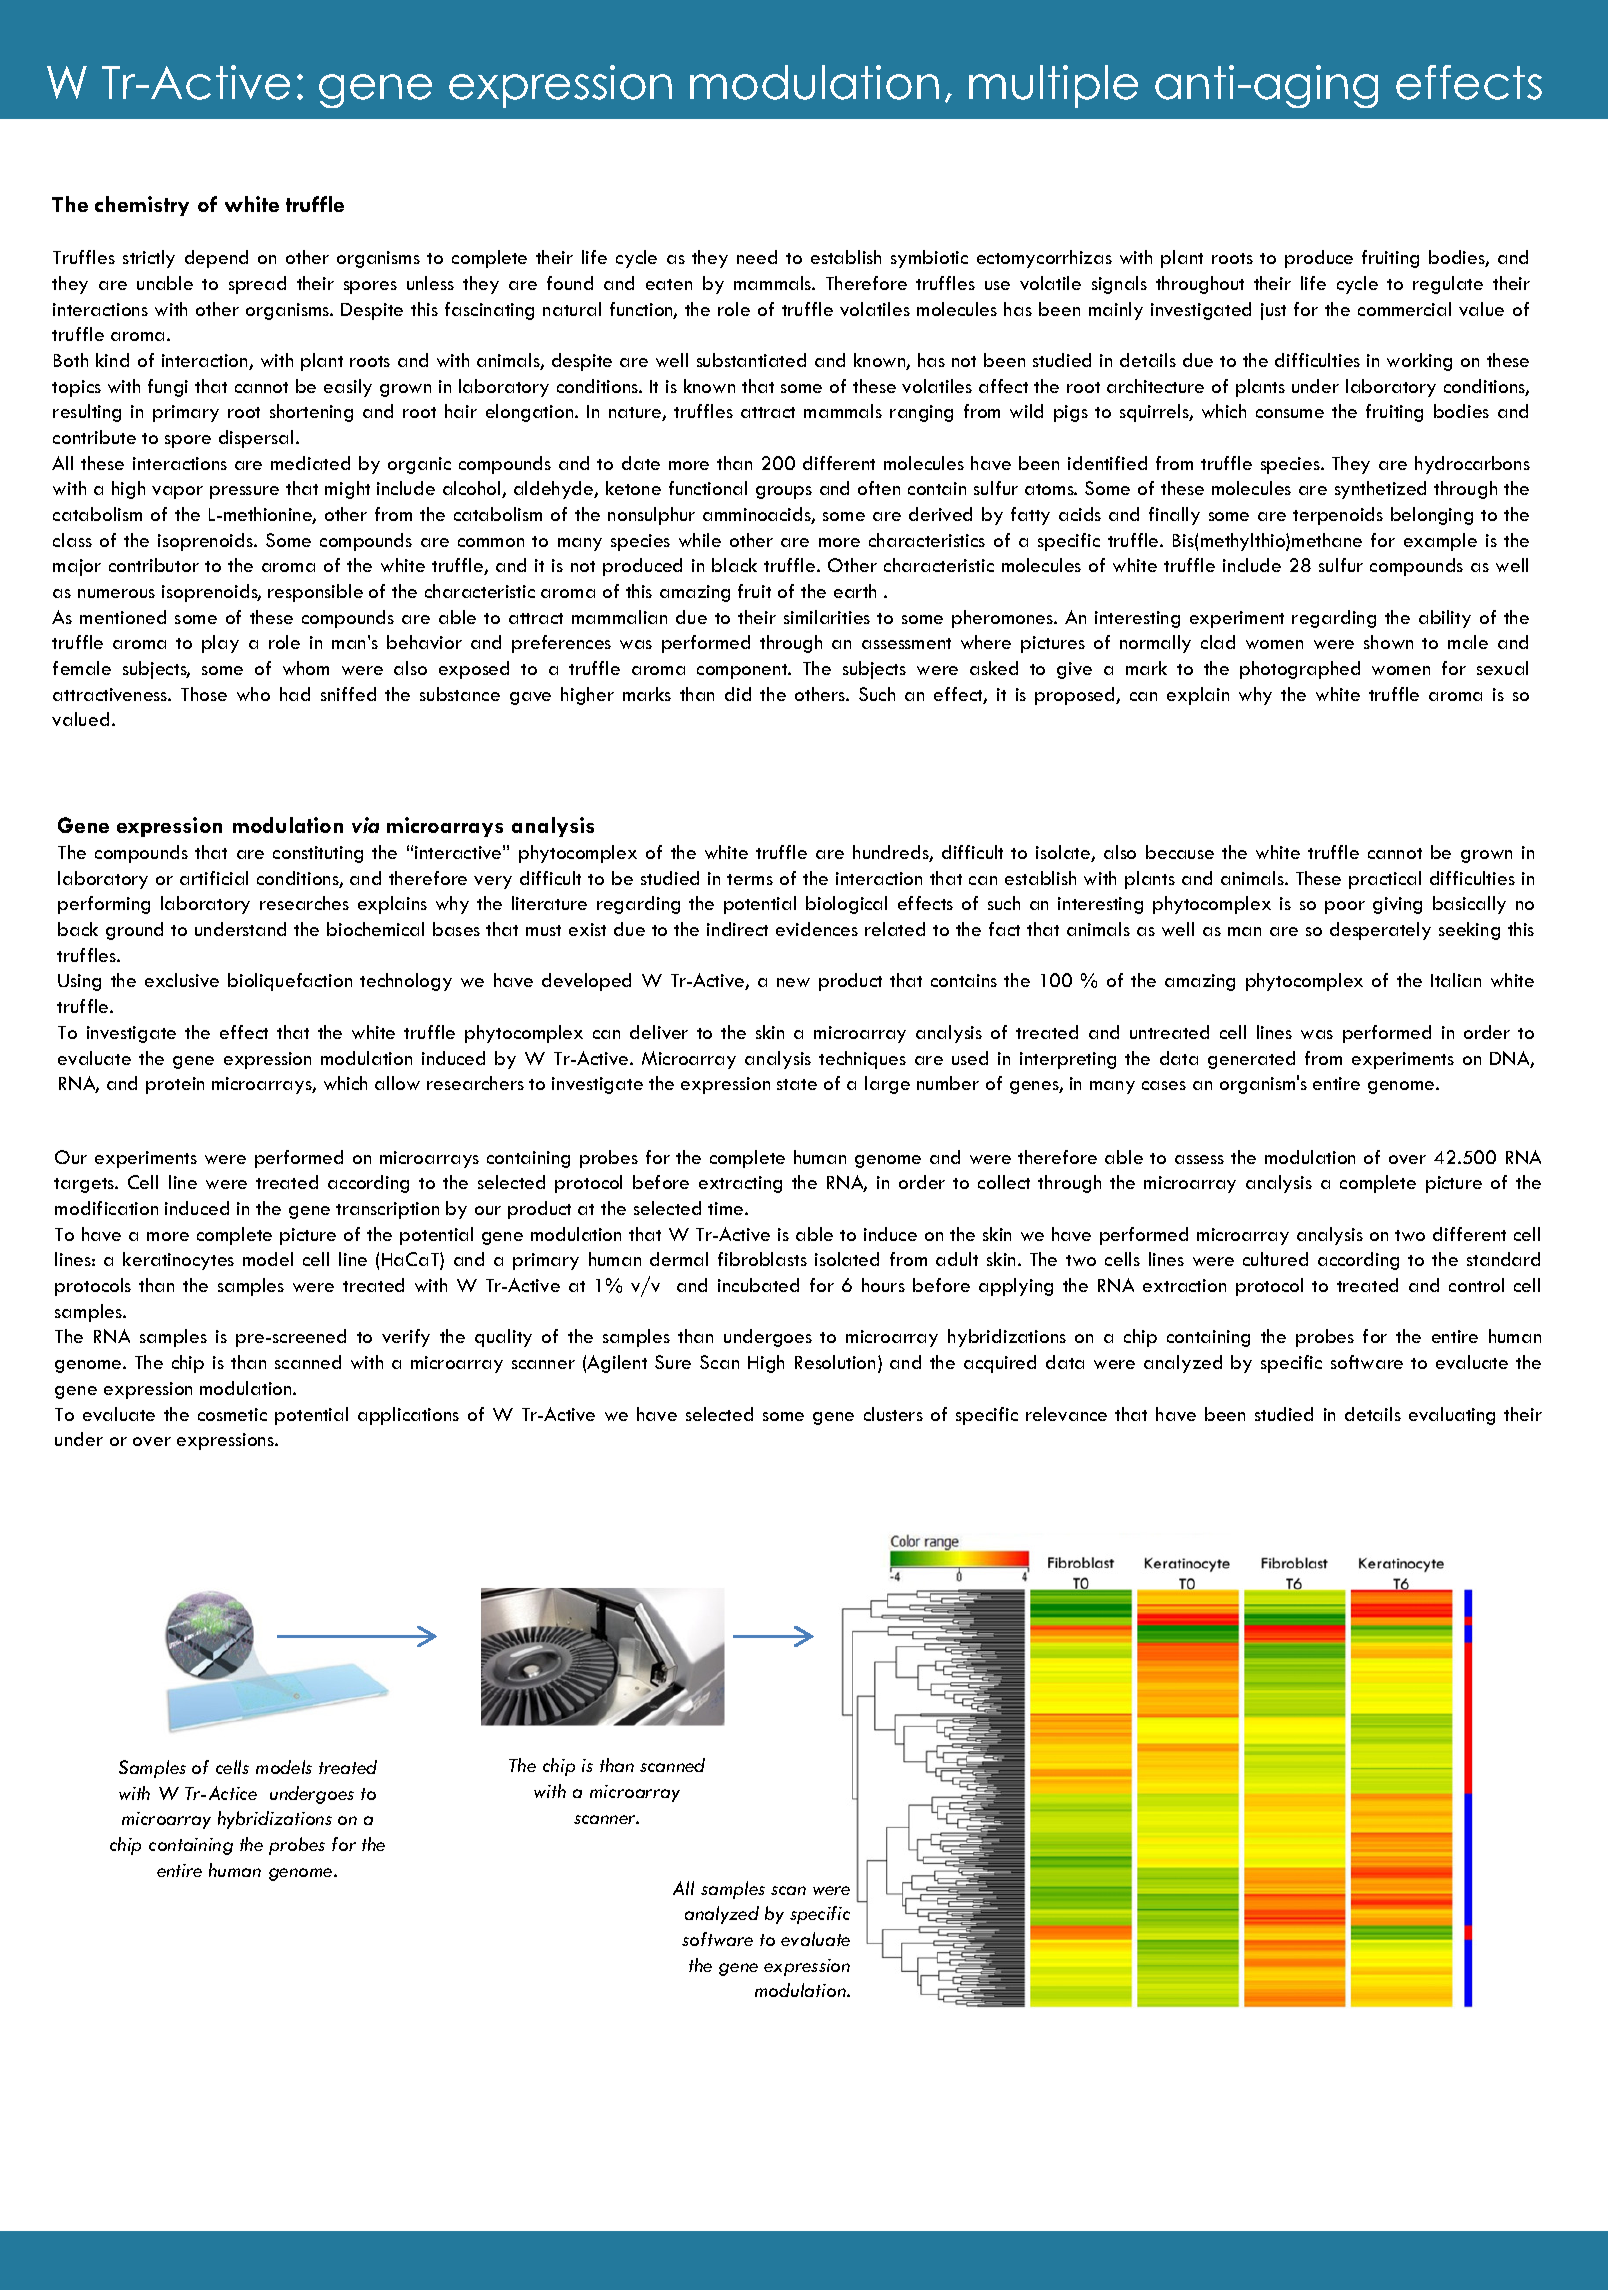 The height and width of the image is (2290, 1608). What do you see at coordinates (734, 565) in the image?
I see `black` at bounding box center [734, 565].
